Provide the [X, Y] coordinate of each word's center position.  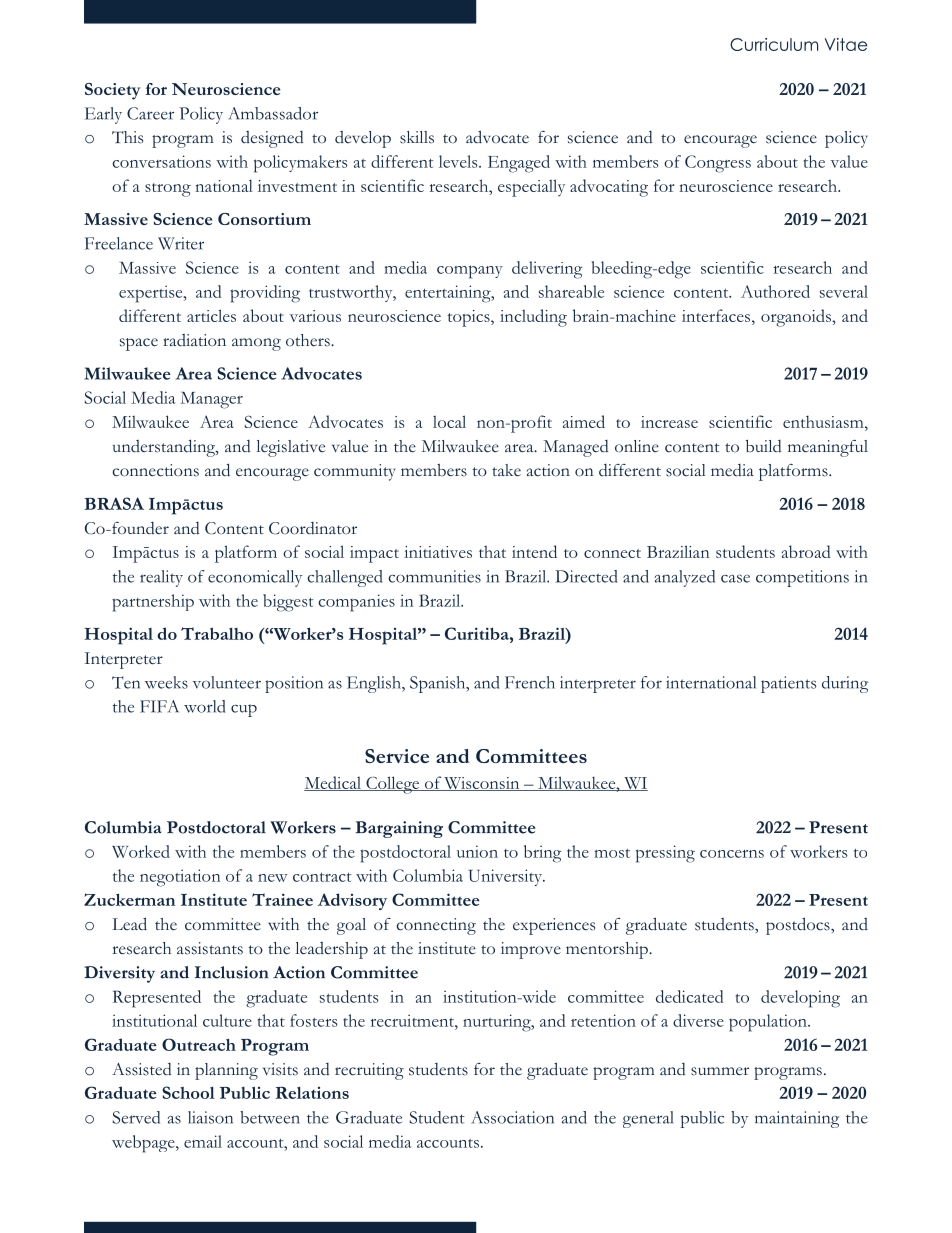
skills [417, 137]
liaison [210, 1117]
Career [150, 113]
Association [513, 1117]
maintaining [797, 1119]
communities [434, 576]
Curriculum [774, 44]
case [735, 578]
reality [161, 578]
